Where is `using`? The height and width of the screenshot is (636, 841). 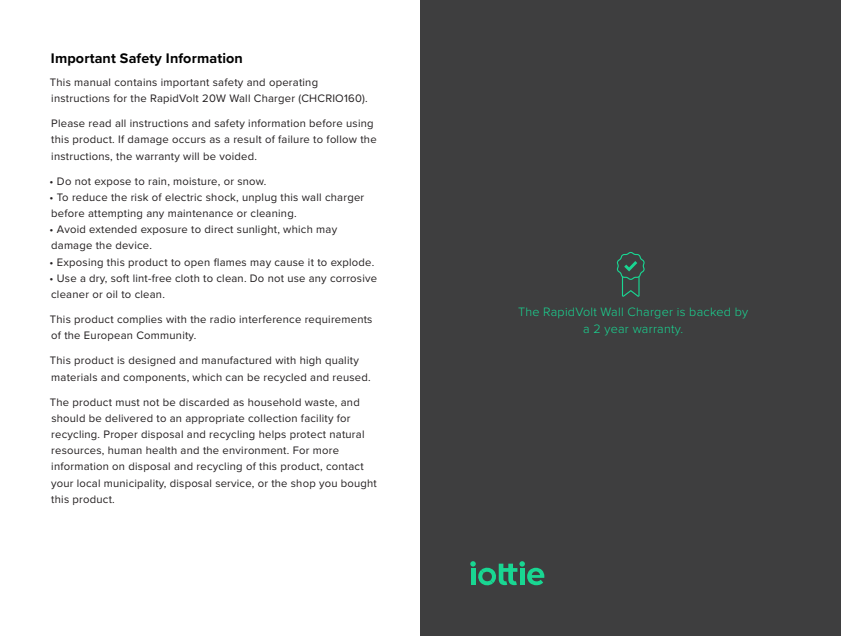
using is located at coordinates (359, 124).
